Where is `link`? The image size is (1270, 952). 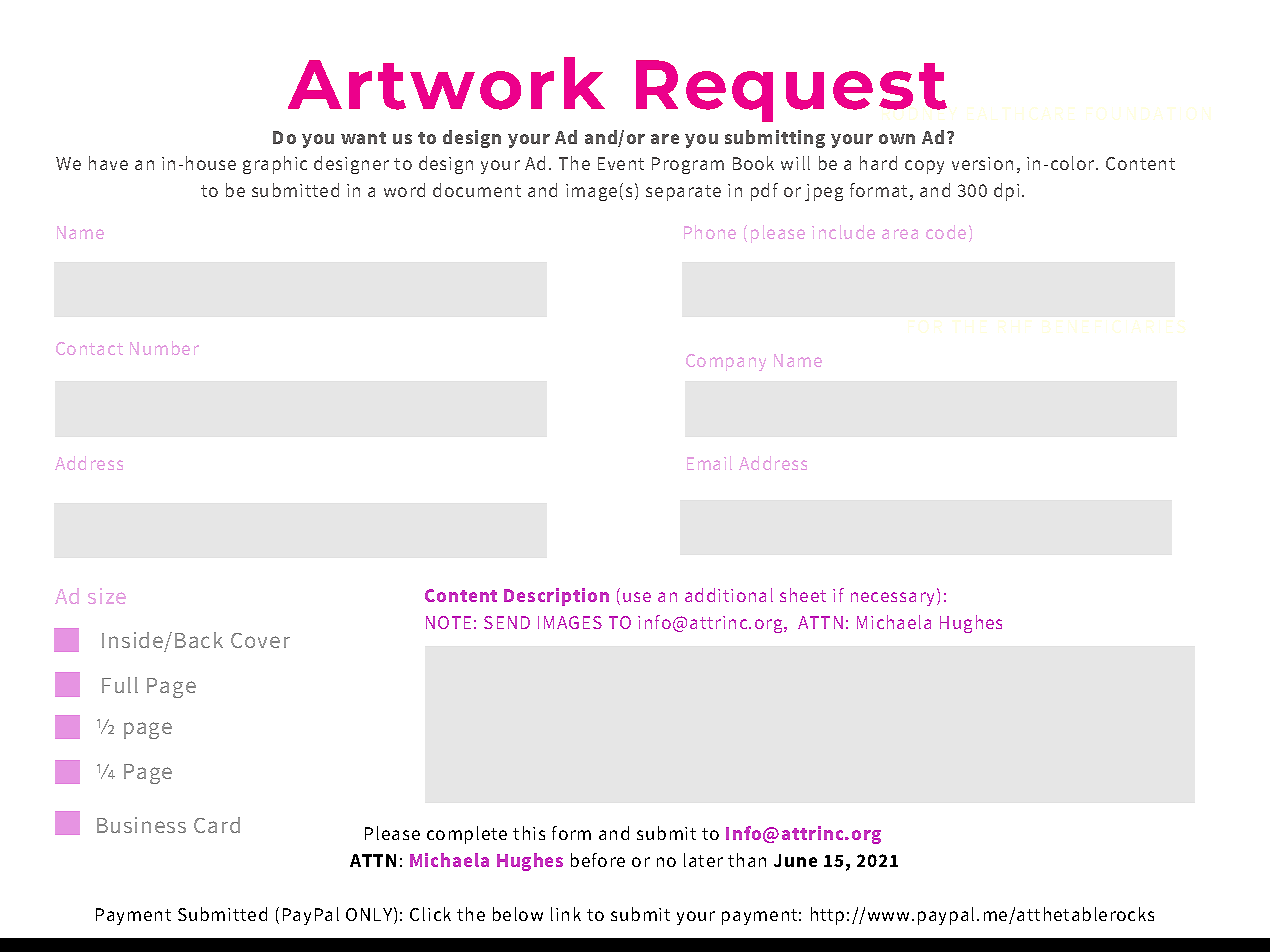
link is located at coordinates (566, 914).
